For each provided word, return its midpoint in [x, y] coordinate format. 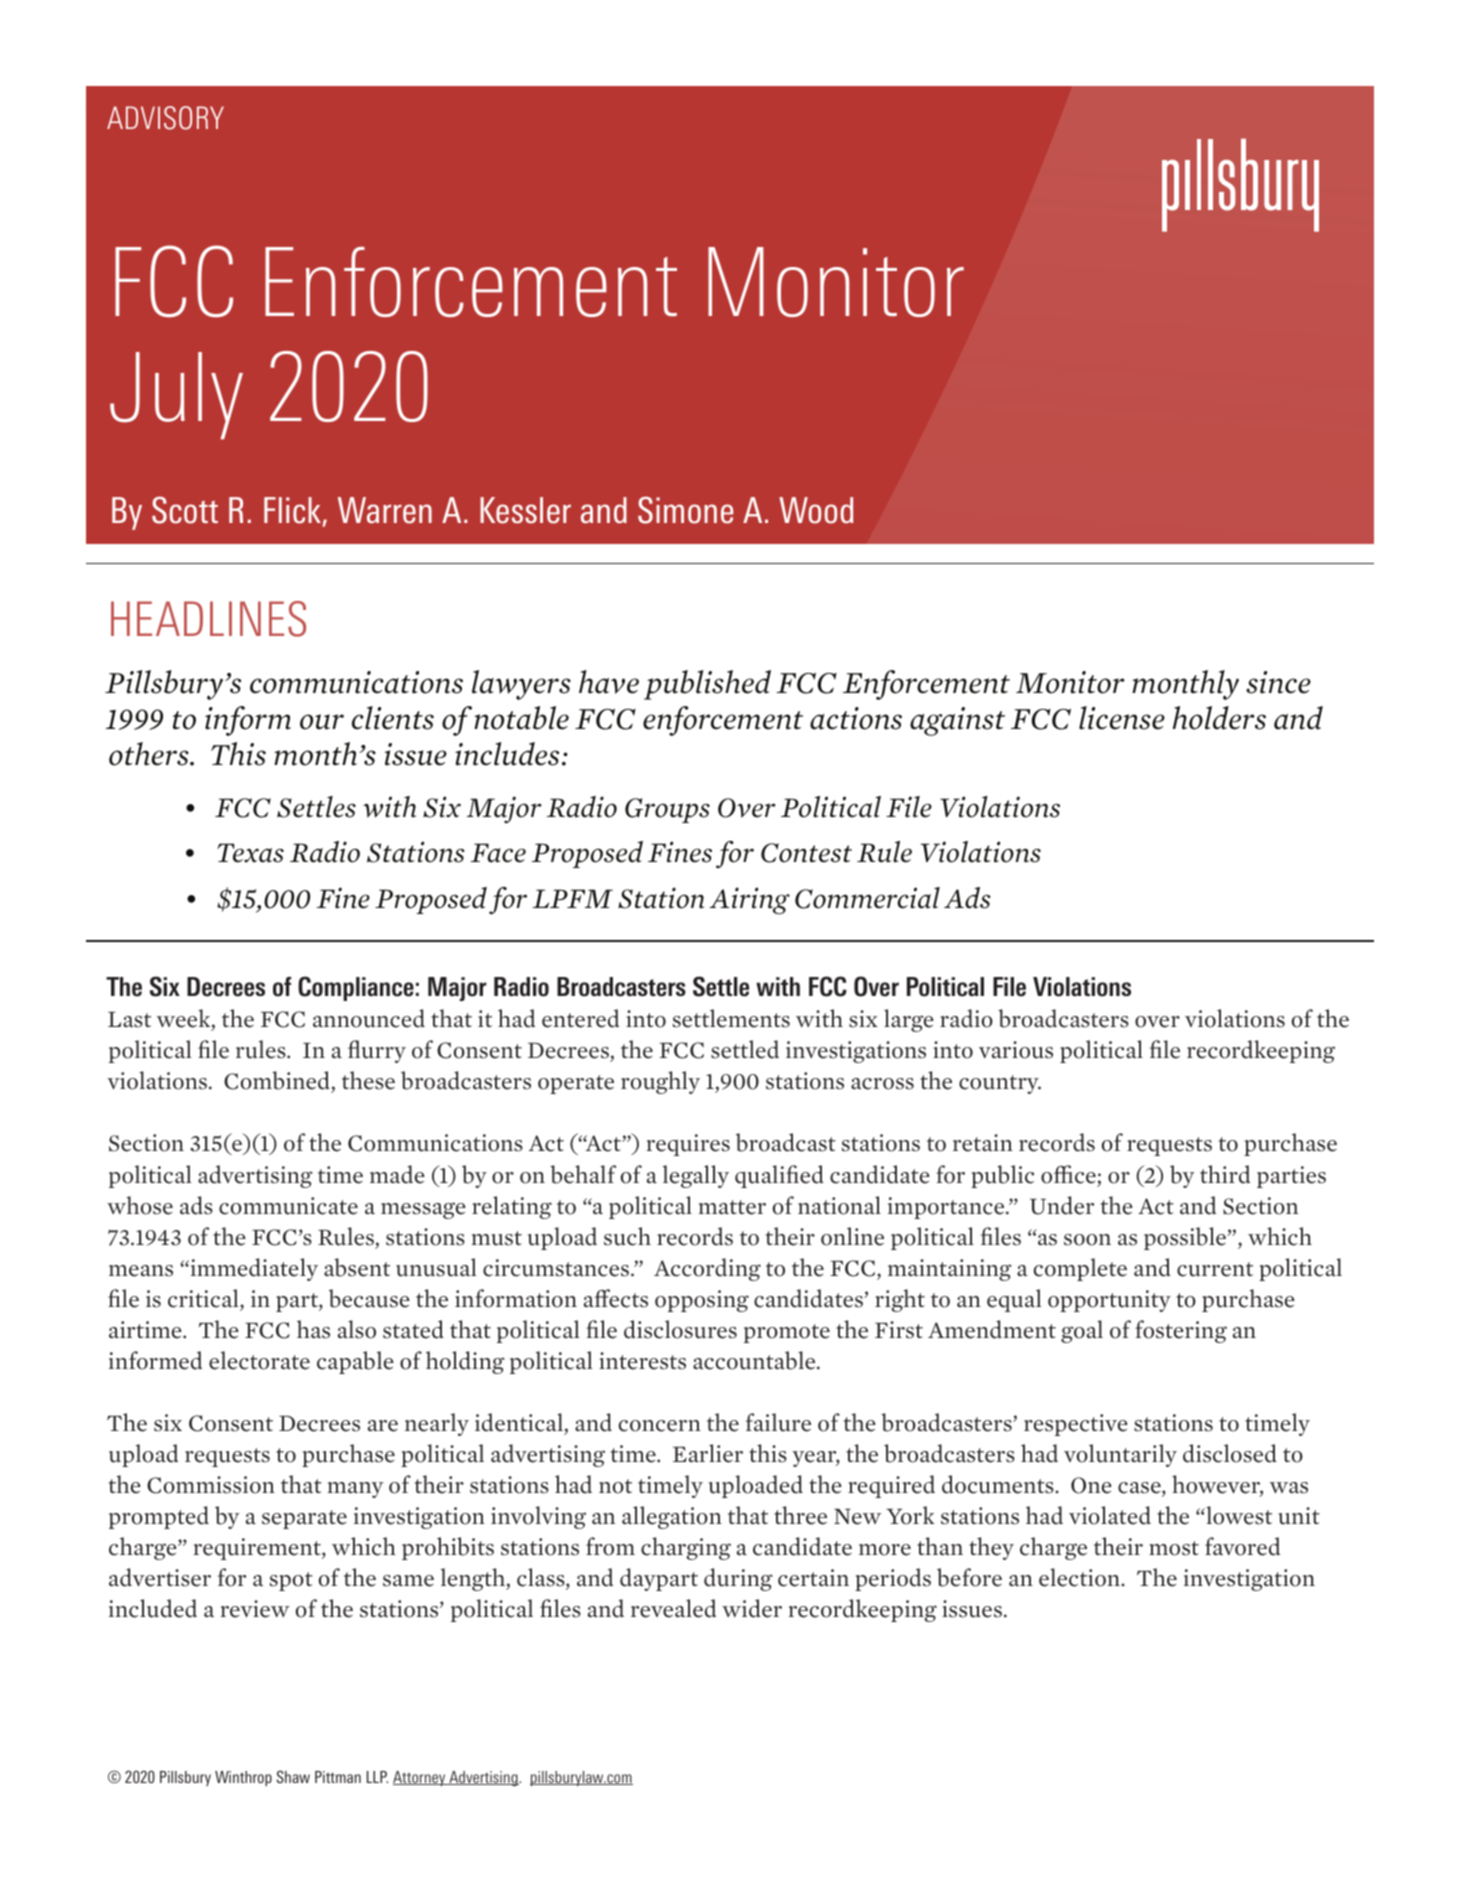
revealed [673, 1608]
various [1016, 1050]
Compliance [356, 988]
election [1080, 1577]
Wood [816, 510]
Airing [749, 901]
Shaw [293, 1776]
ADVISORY [165, 118]
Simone [685, 510]
